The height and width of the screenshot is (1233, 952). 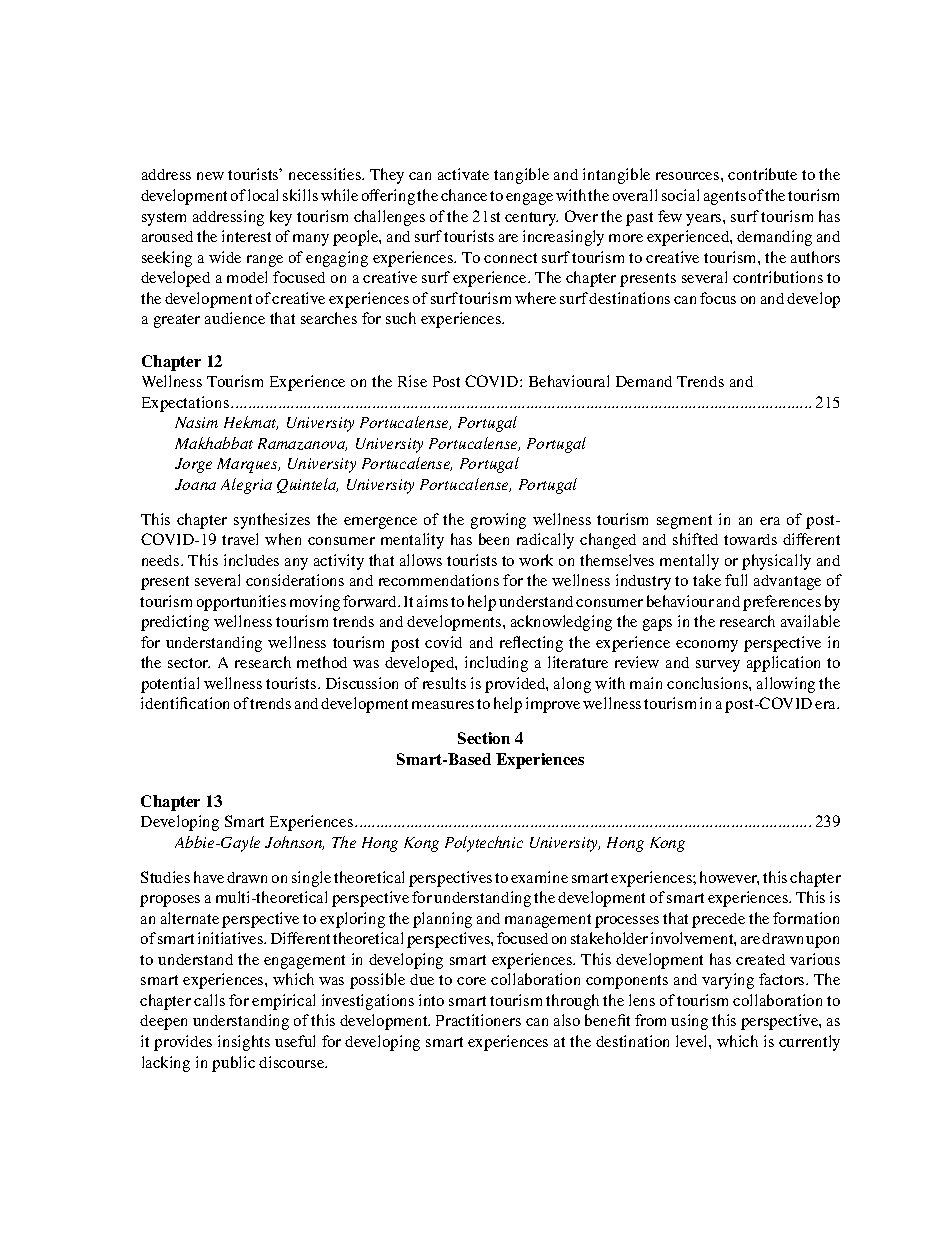 What do you see at coordinates (210, 176) in the screenshot?
I see `new` at bounding box center [210, 176].
